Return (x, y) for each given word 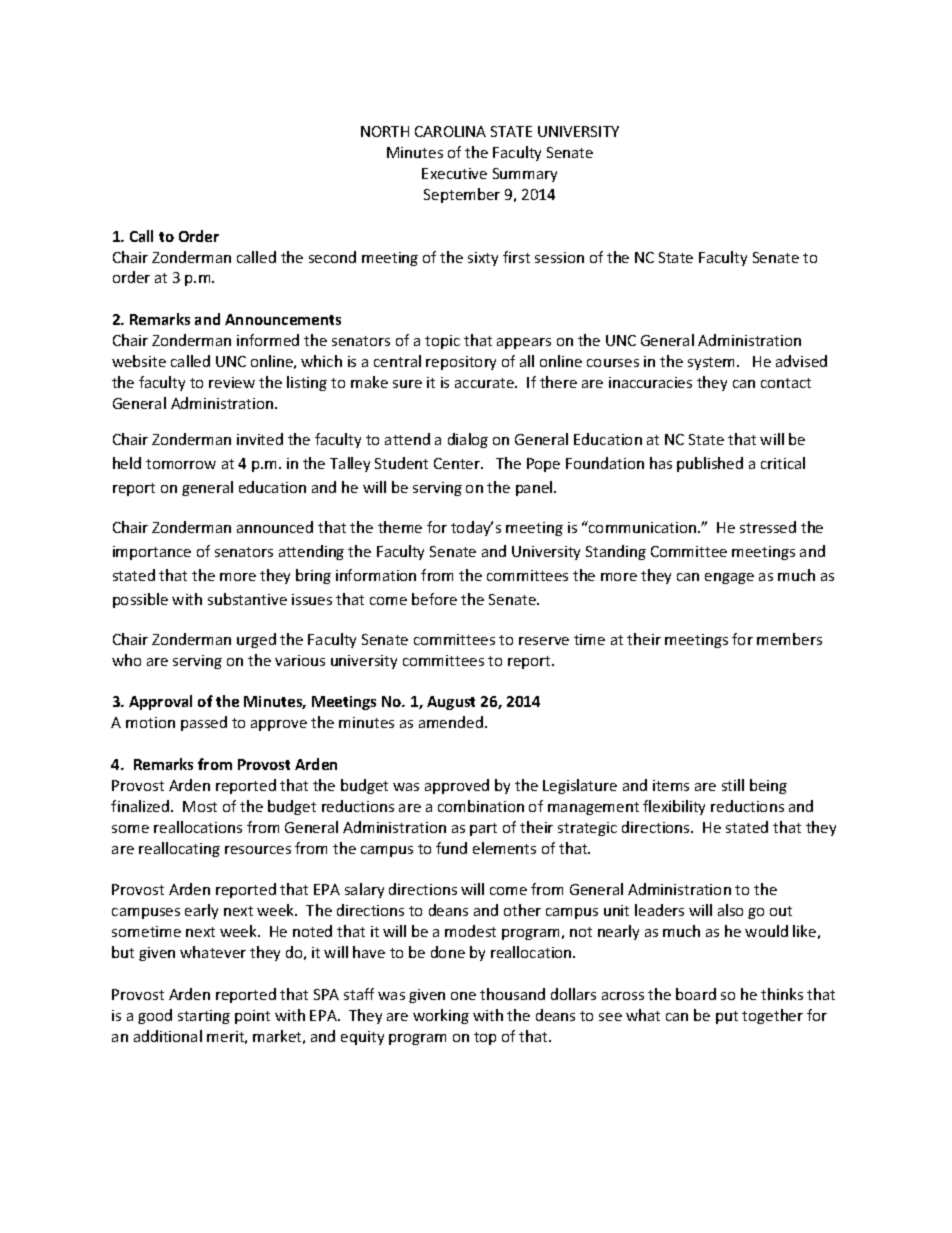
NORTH (385, 131)
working (441, 1016)
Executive (454, 173)
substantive (247, 599)
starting (204, 1017)
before (434, 599)
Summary (525, 175)
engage (729, 578)
